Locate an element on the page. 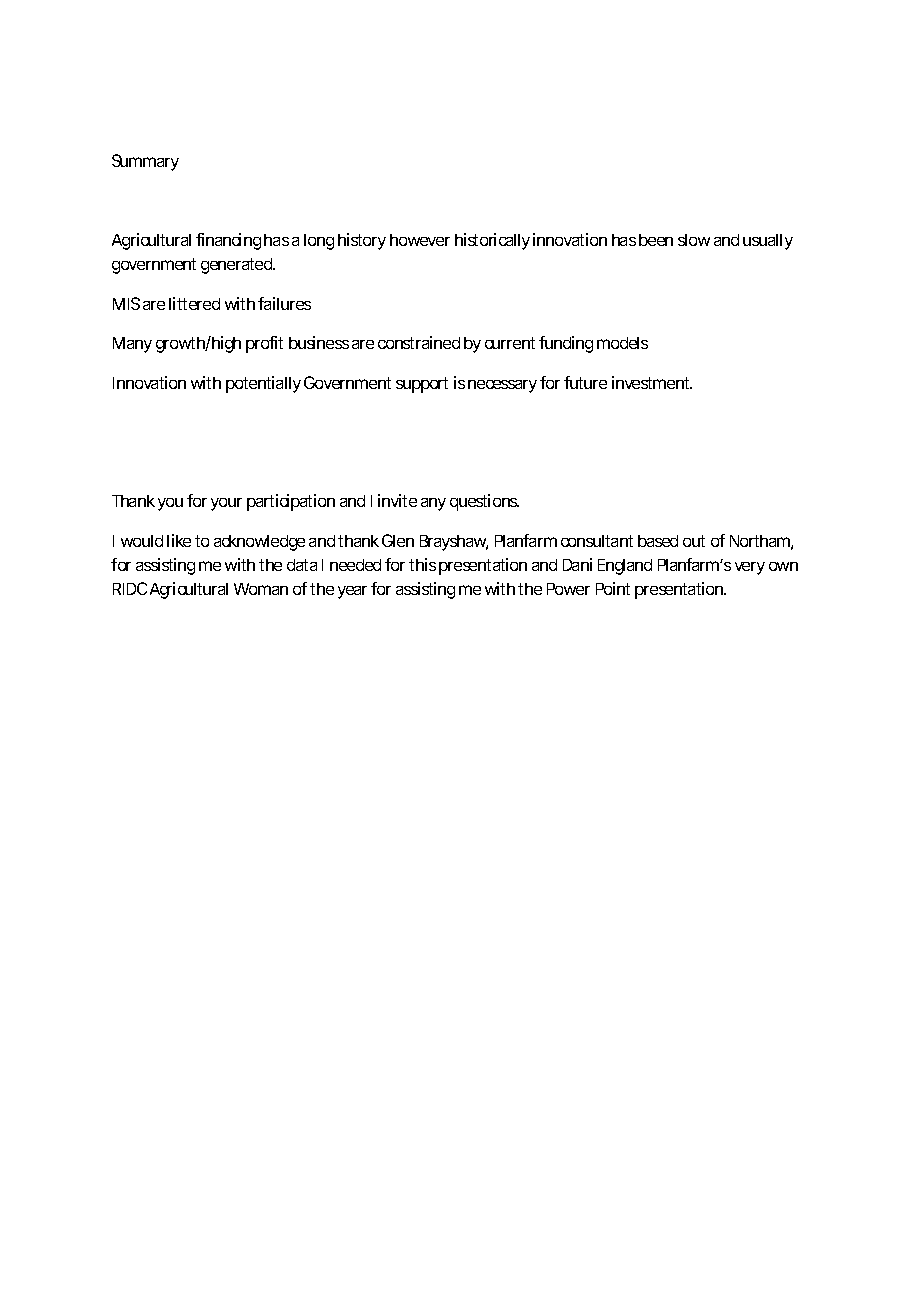 The image size is (924, 1308). Woman is located at coordinates (261, 589).
